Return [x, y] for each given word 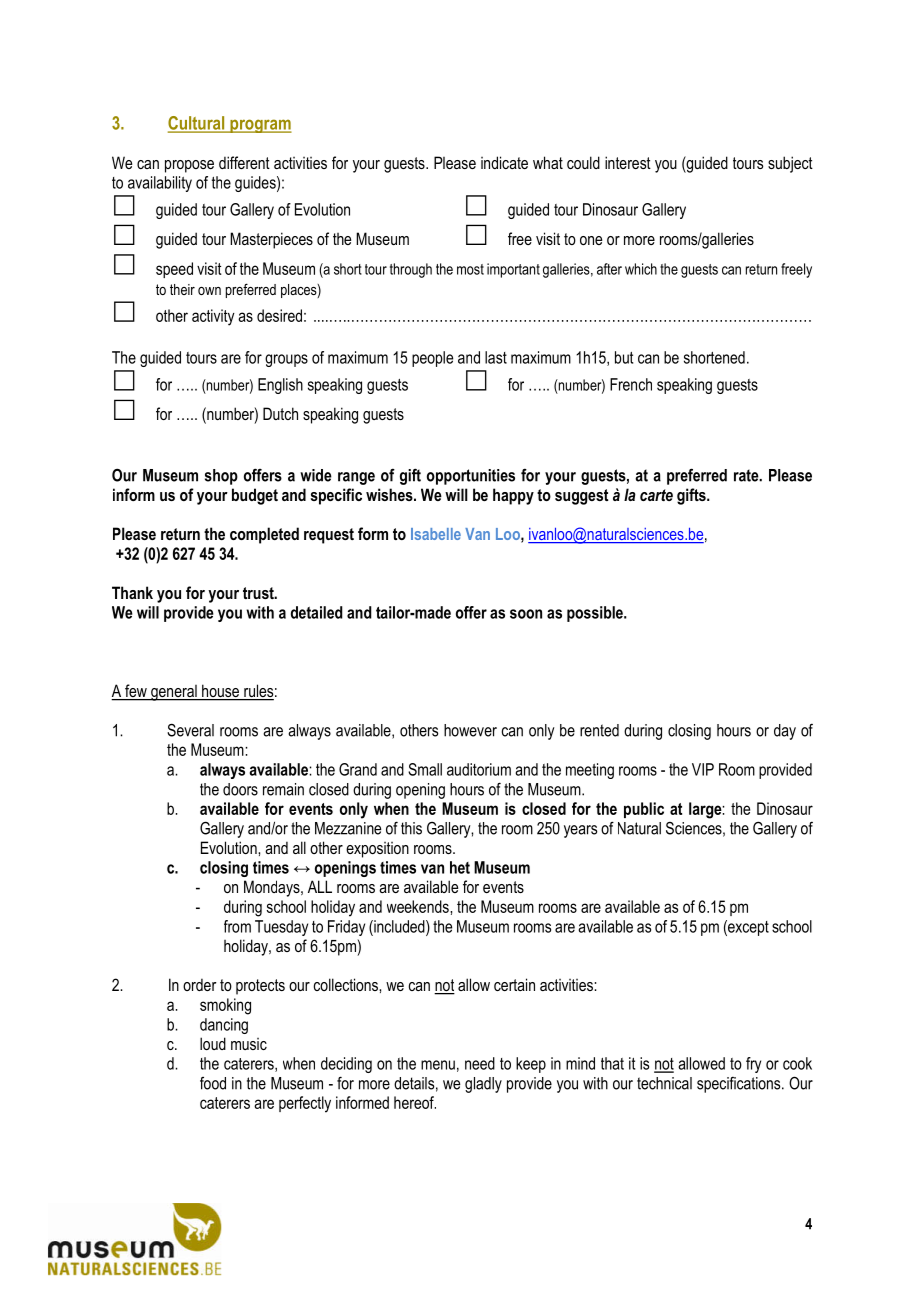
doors [240, 789]
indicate [504, 162]
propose [189, 166]
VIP [703, 769]
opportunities [471, 477]
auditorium [479, 769]
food [213, 1083]
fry [753, 1065]
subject [790, 164]
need [480, 1063]
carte [656, 495]
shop [221, 477]
